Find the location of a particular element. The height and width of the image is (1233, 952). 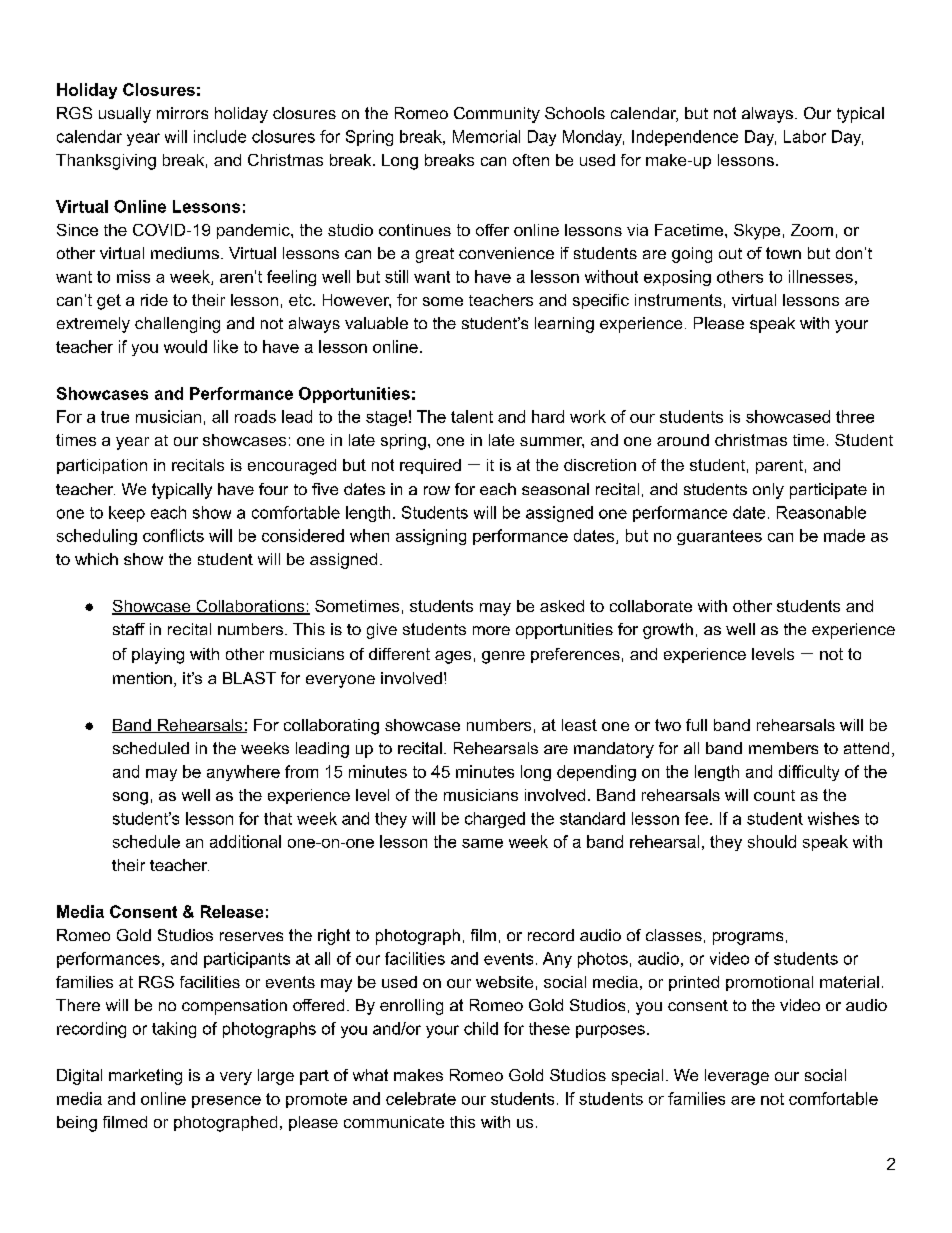

Memorial is located at coordinates (486, 136).
